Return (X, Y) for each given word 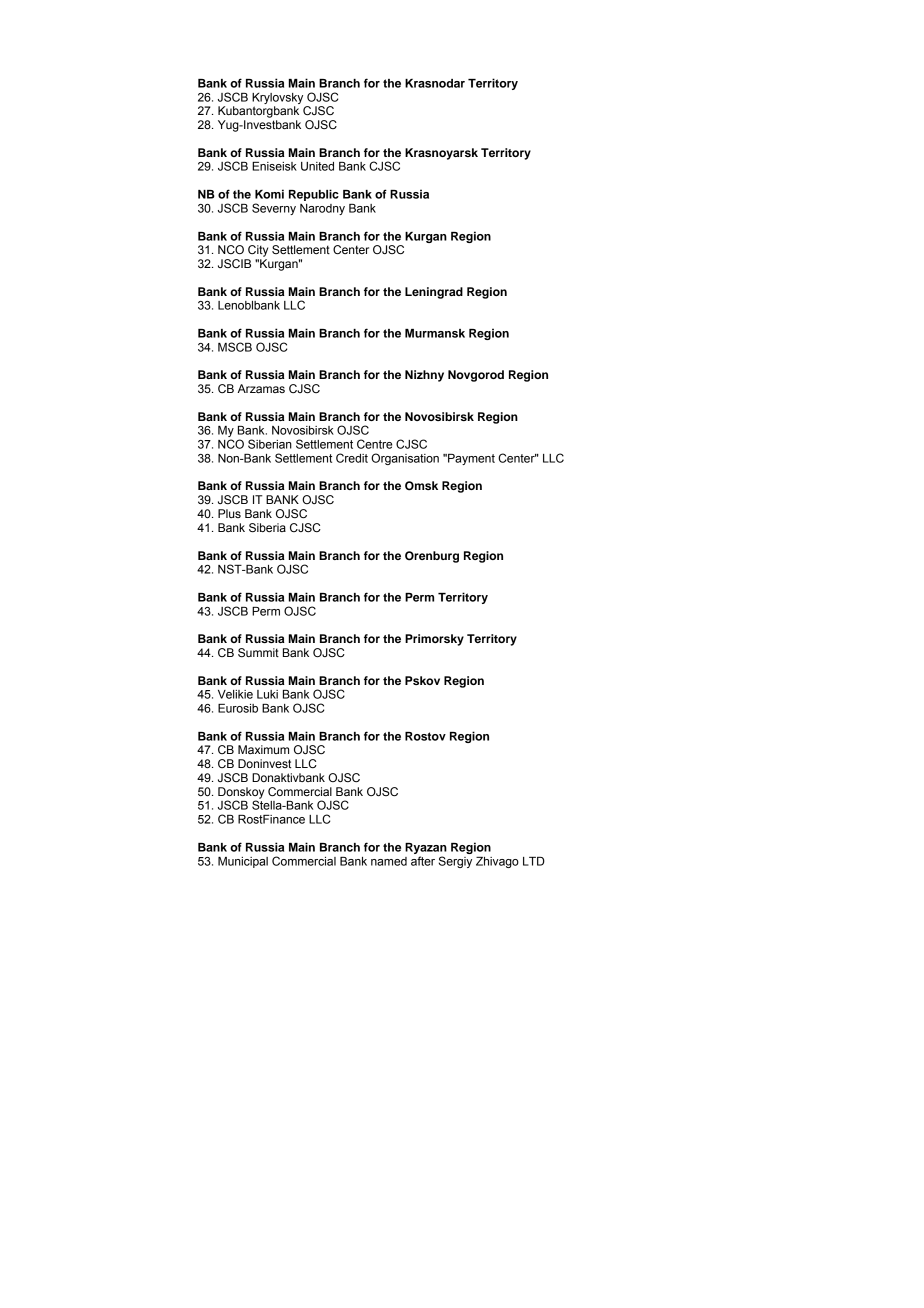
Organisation (405, 459)
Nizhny (424, 376)
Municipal (243, 862)
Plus (229, 513)
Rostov (425, 736)
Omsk (421, 486)
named (389, 861)
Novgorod (476, 376)
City (258, 251)
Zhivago (497, 862)
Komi (269, 194)
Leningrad (434, 293)
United (317, 166)
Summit (258, 652)
